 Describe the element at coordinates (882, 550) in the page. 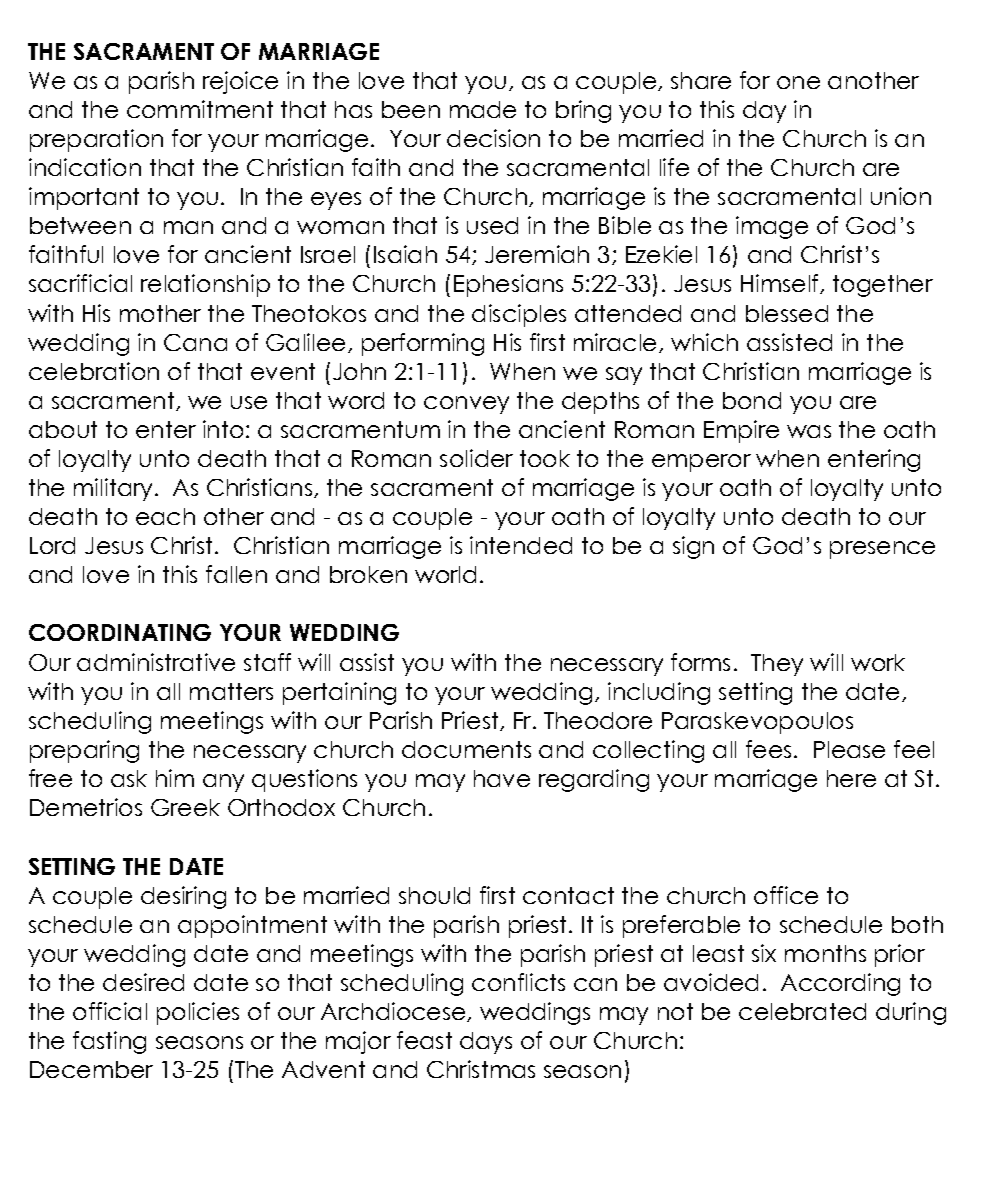

I see `presence` at that location.
